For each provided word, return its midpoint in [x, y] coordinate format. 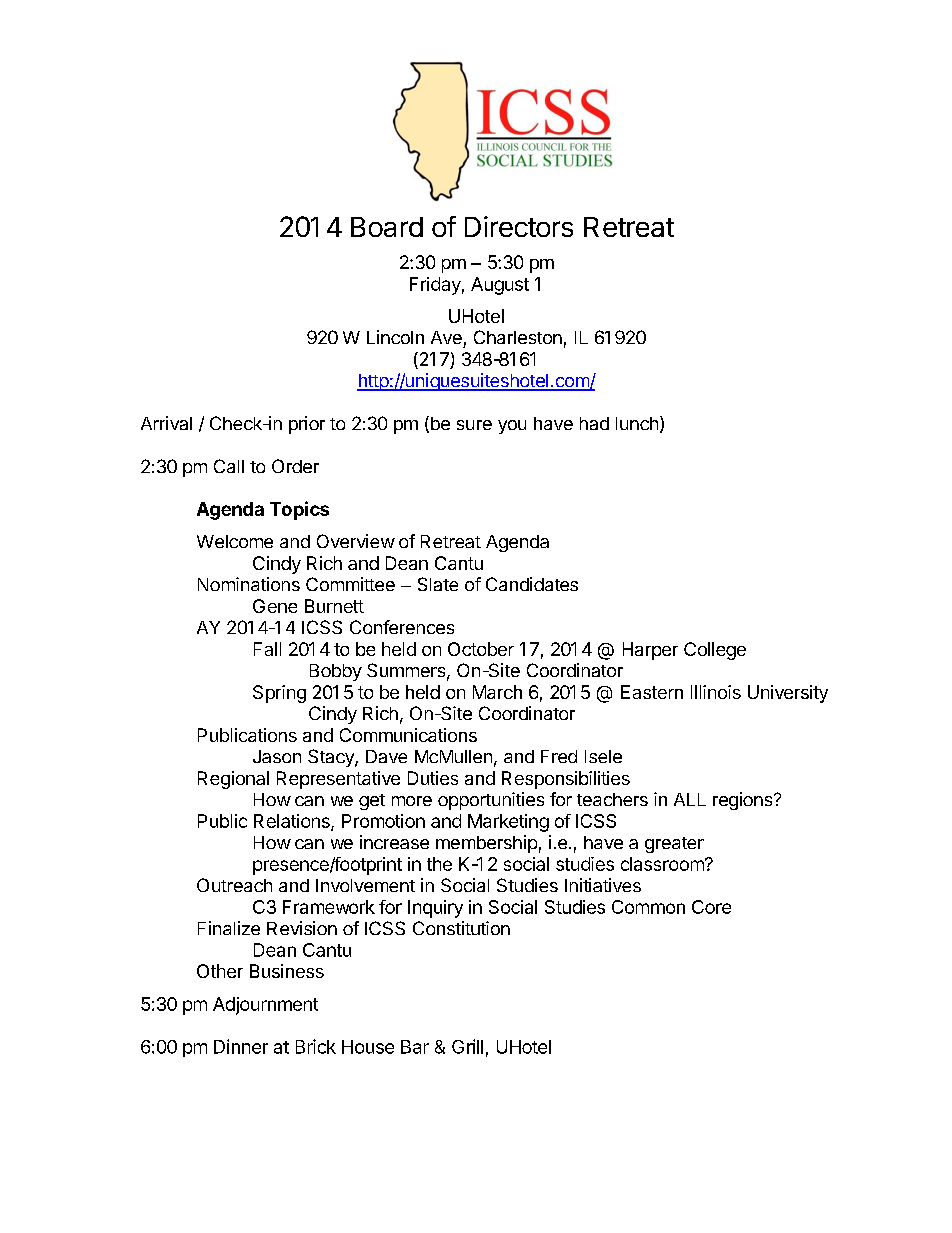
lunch [637, 423]
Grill [467, 1046]
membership [486, 844]
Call [229, 466]
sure [474, 425]
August [500, 286]
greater [674, 845]
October [481, 649]
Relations [293, 822]
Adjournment [265, 1006]
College [715, 651]
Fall [267, 649]
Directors [519, 226]
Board [387, 227]
